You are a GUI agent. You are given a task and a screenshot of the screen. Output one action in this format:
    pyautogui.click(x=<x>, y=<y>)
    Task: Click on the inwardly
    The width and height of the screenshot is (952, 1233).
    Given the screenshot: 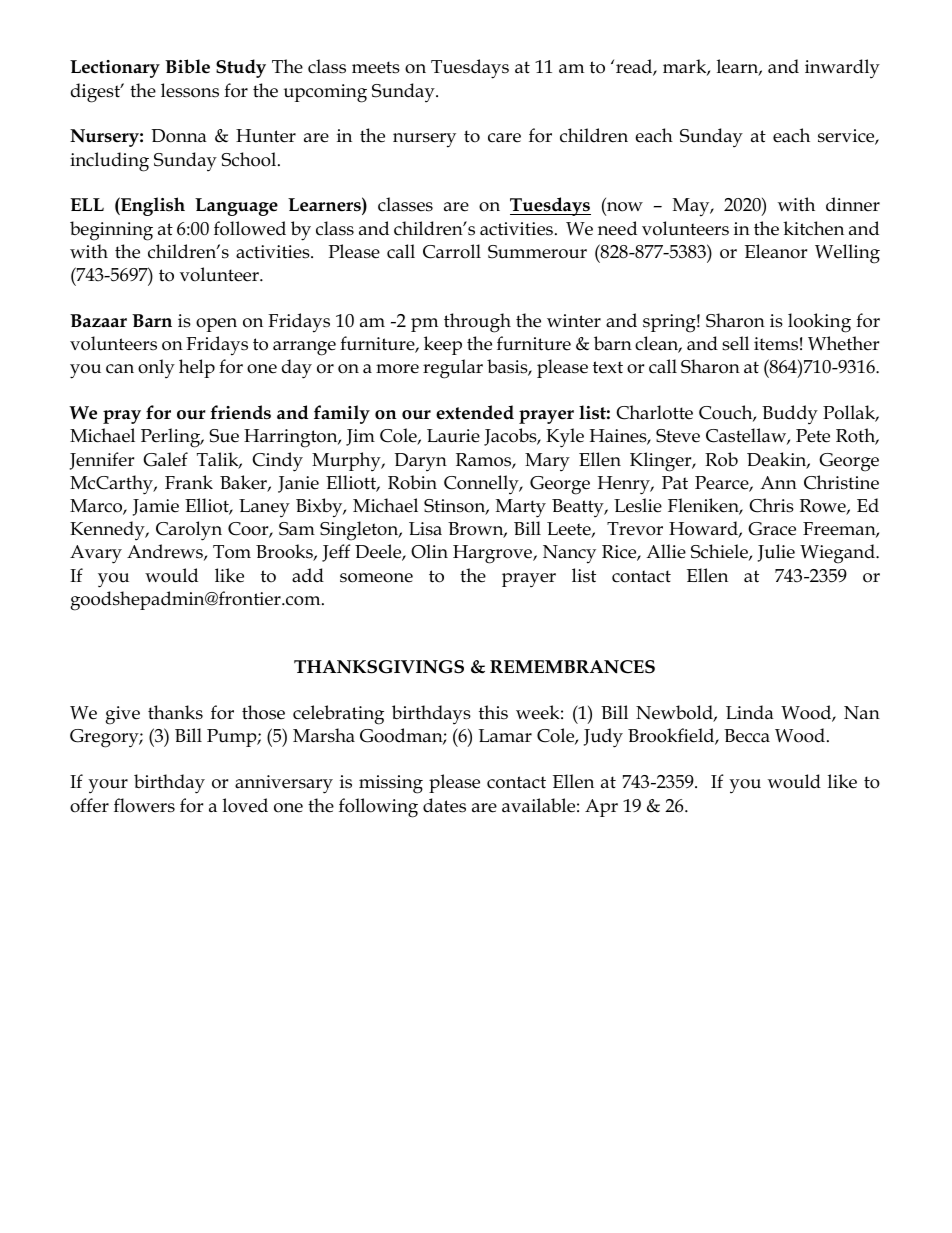 What is the action you would take?
    pyautogui.click(x=842, y=69)
